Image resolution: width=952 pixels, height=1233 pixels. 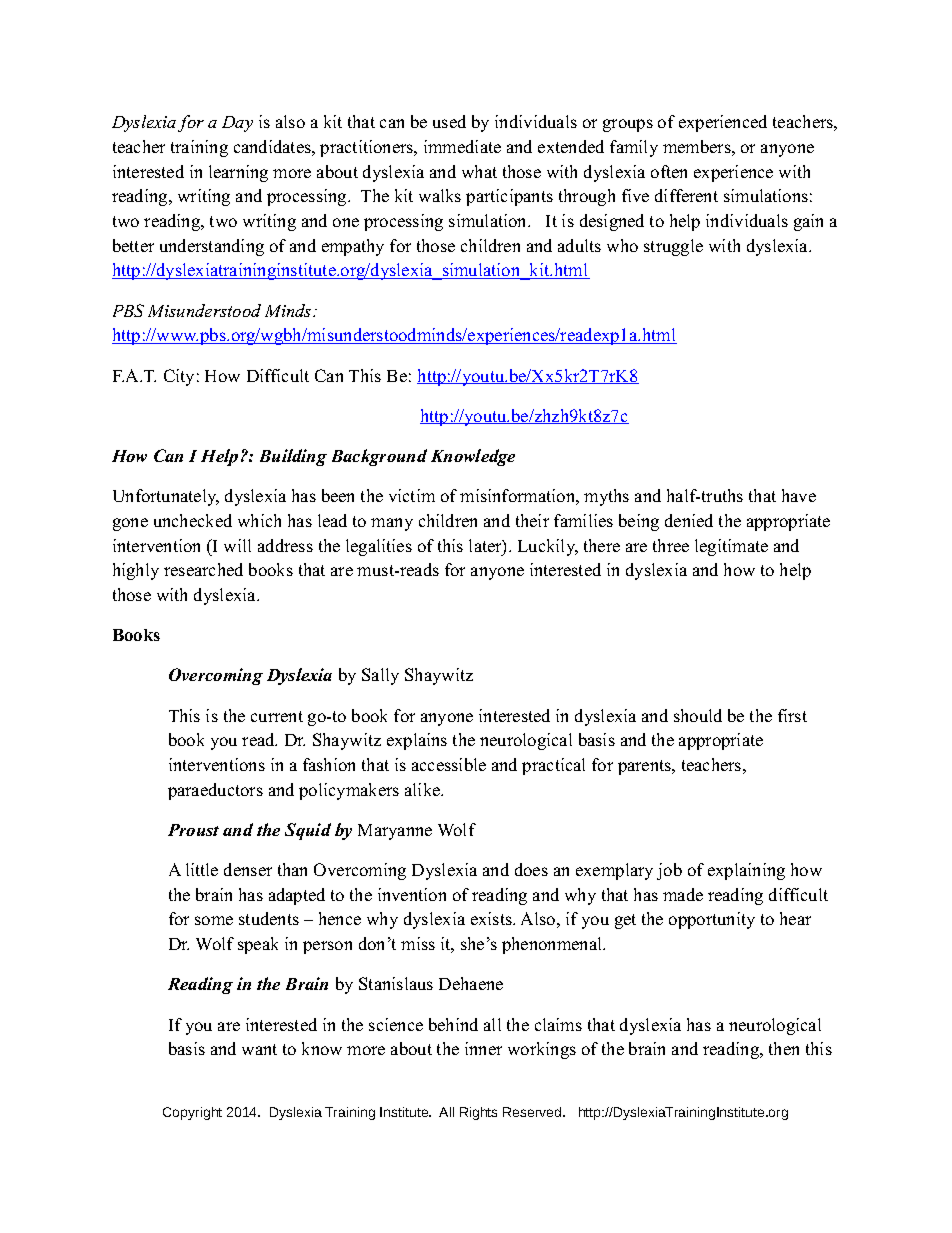 I want to click on often, so click(x=669, y=171).
